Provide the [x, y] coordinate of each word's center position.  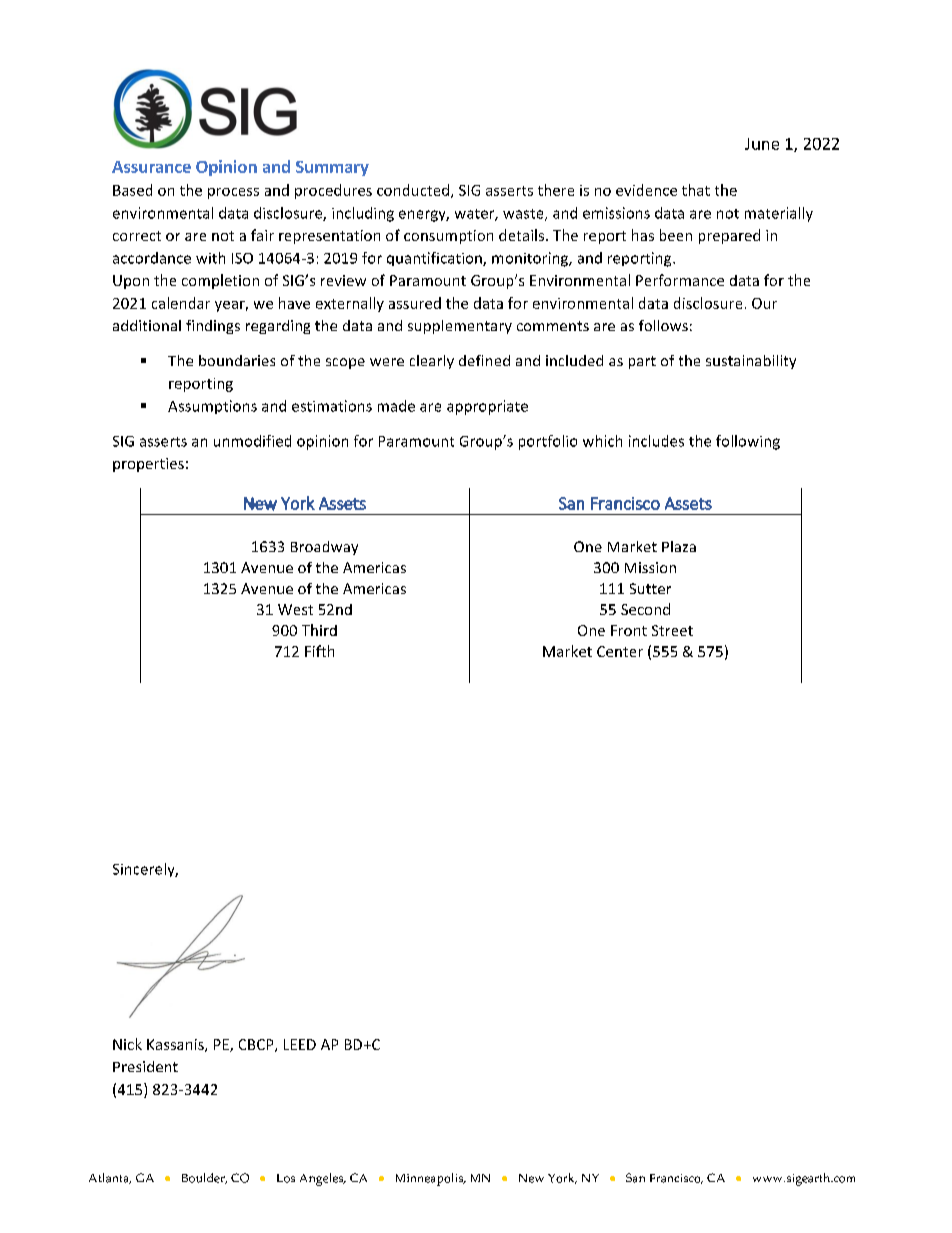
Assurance [151, 167]
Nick [127, 1044]
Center [620, 651]
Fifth [319, 651]
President [145, 1066]
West [295, 609]
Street [672, 630]
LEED [300, 1044]
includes [656, 441]
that [696, 190]
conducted [414, 191]
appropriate [487, 407]
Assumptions [212, 407]
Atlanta [110, 1178]
